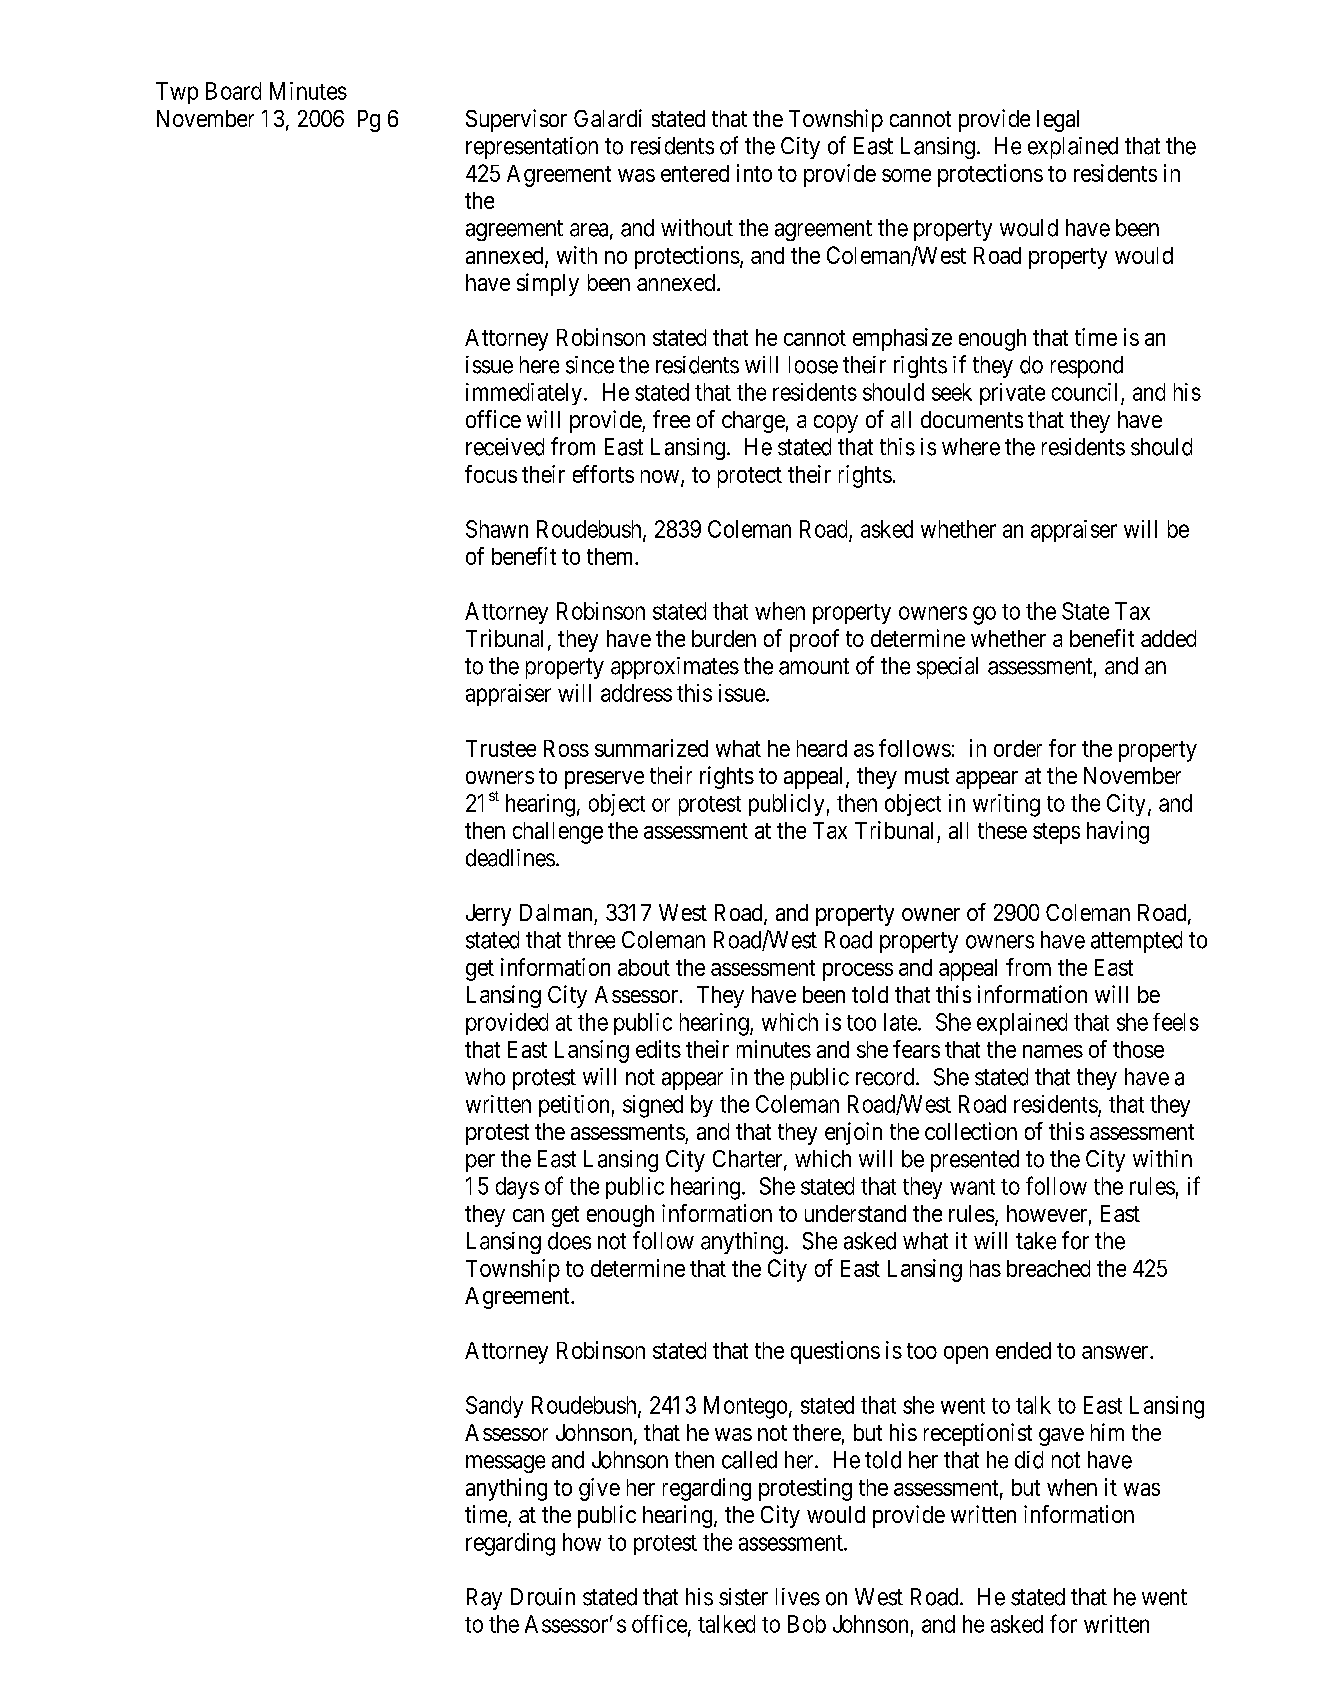  What do you see at coordinates (743, 1597) in the image?
I see `sister` at bounding box center [743, 1597].
